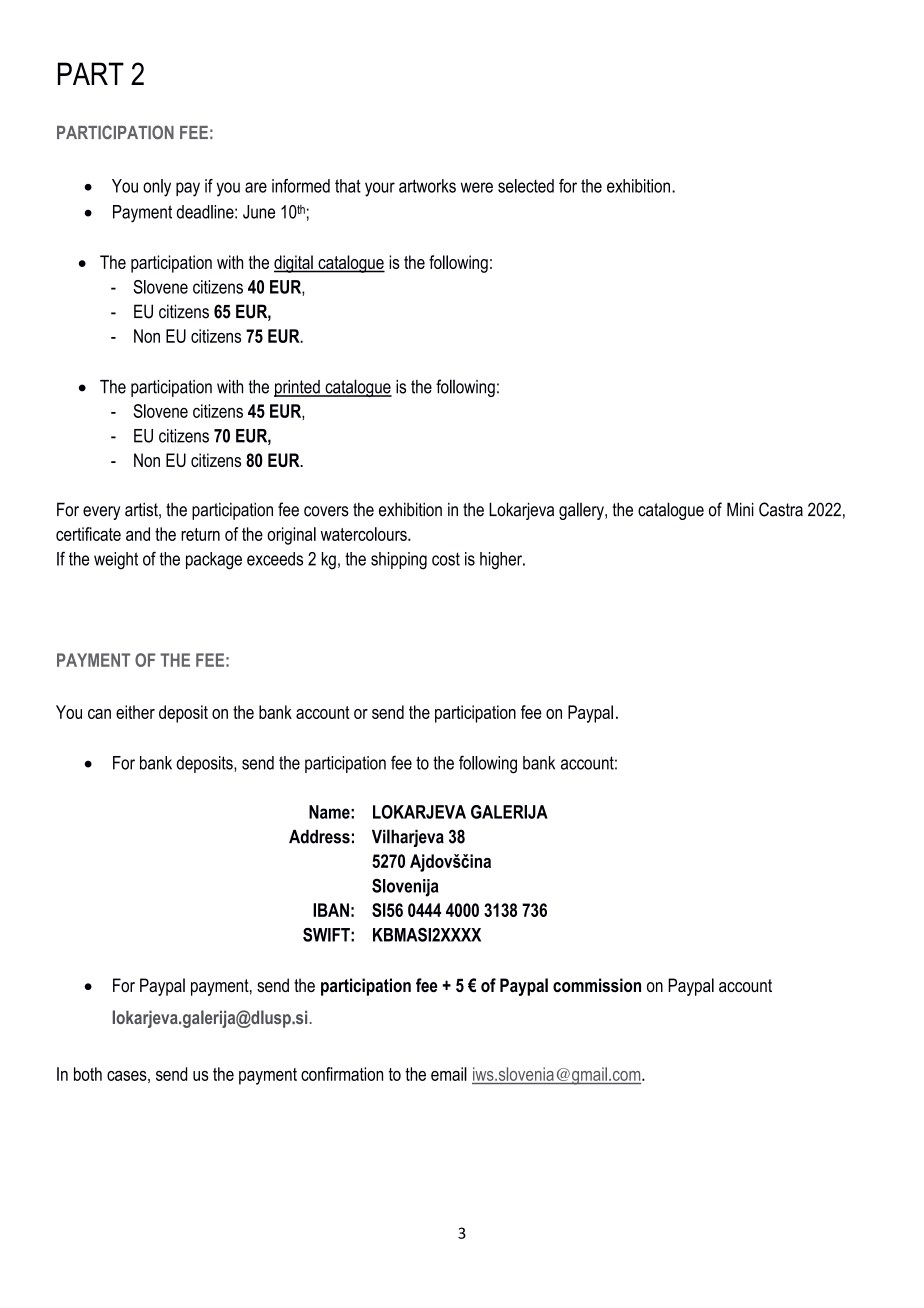 The image size is (924, 1308). Describe the element at coordinates (319, 836) in the document. I see `Address` at that location.
